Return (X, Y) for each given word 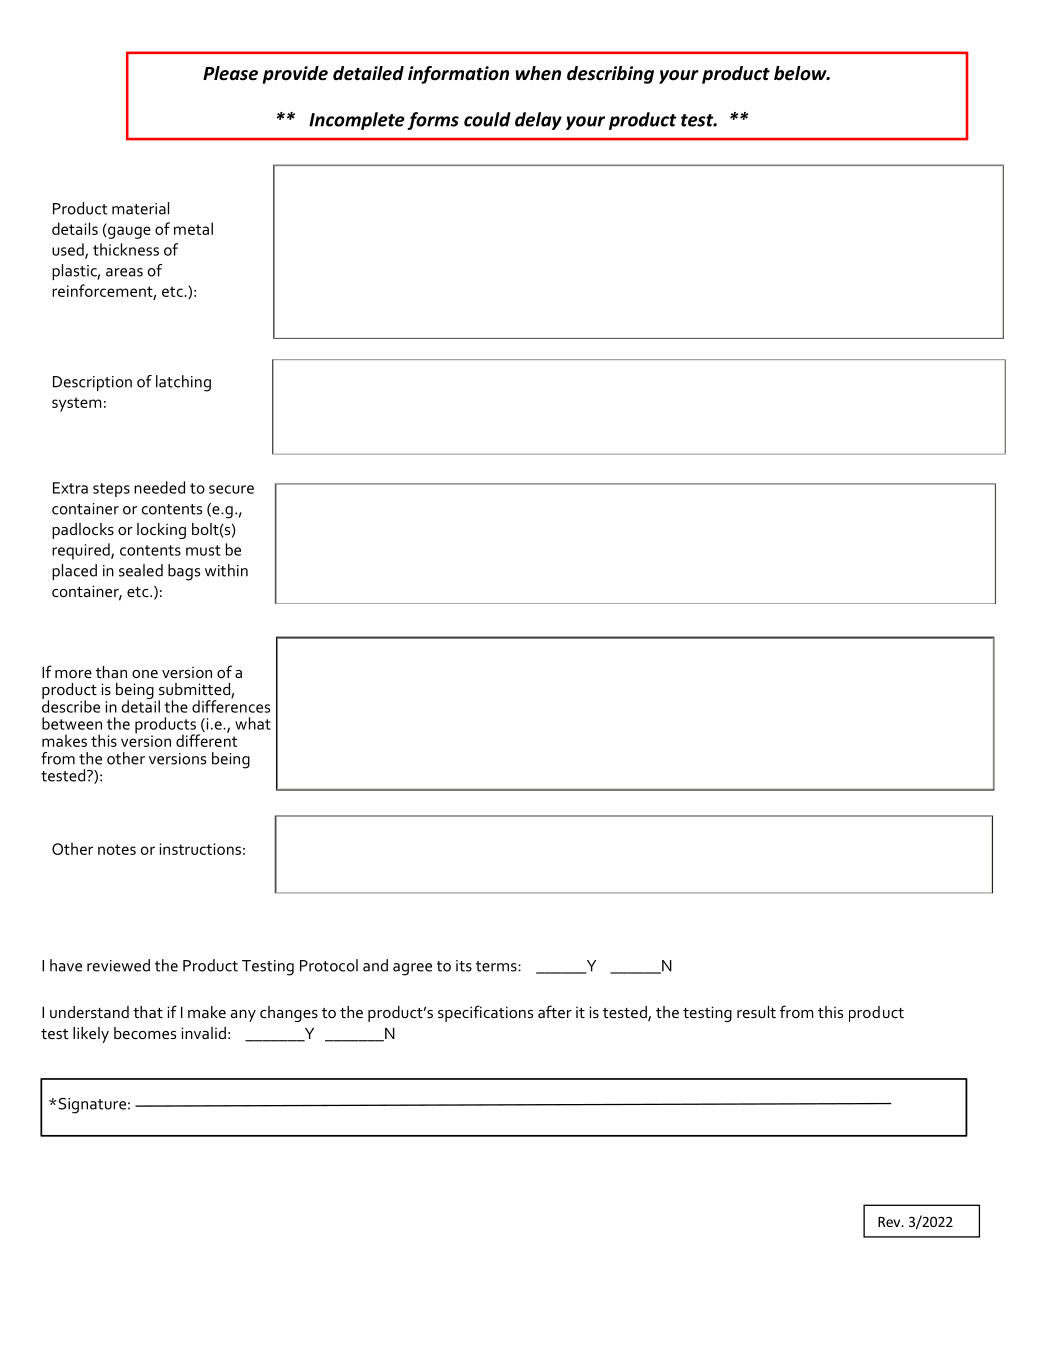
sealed (141, 570)
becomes (145, 1033)
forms (433, 121)
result (756, 1012)
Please (230, 73)
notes (117, 849)
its (464, 966)
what (253, 723)
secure (231, 489)
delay (538, 121)
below (801, 73)
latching (183, 383)
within (226, 570)
